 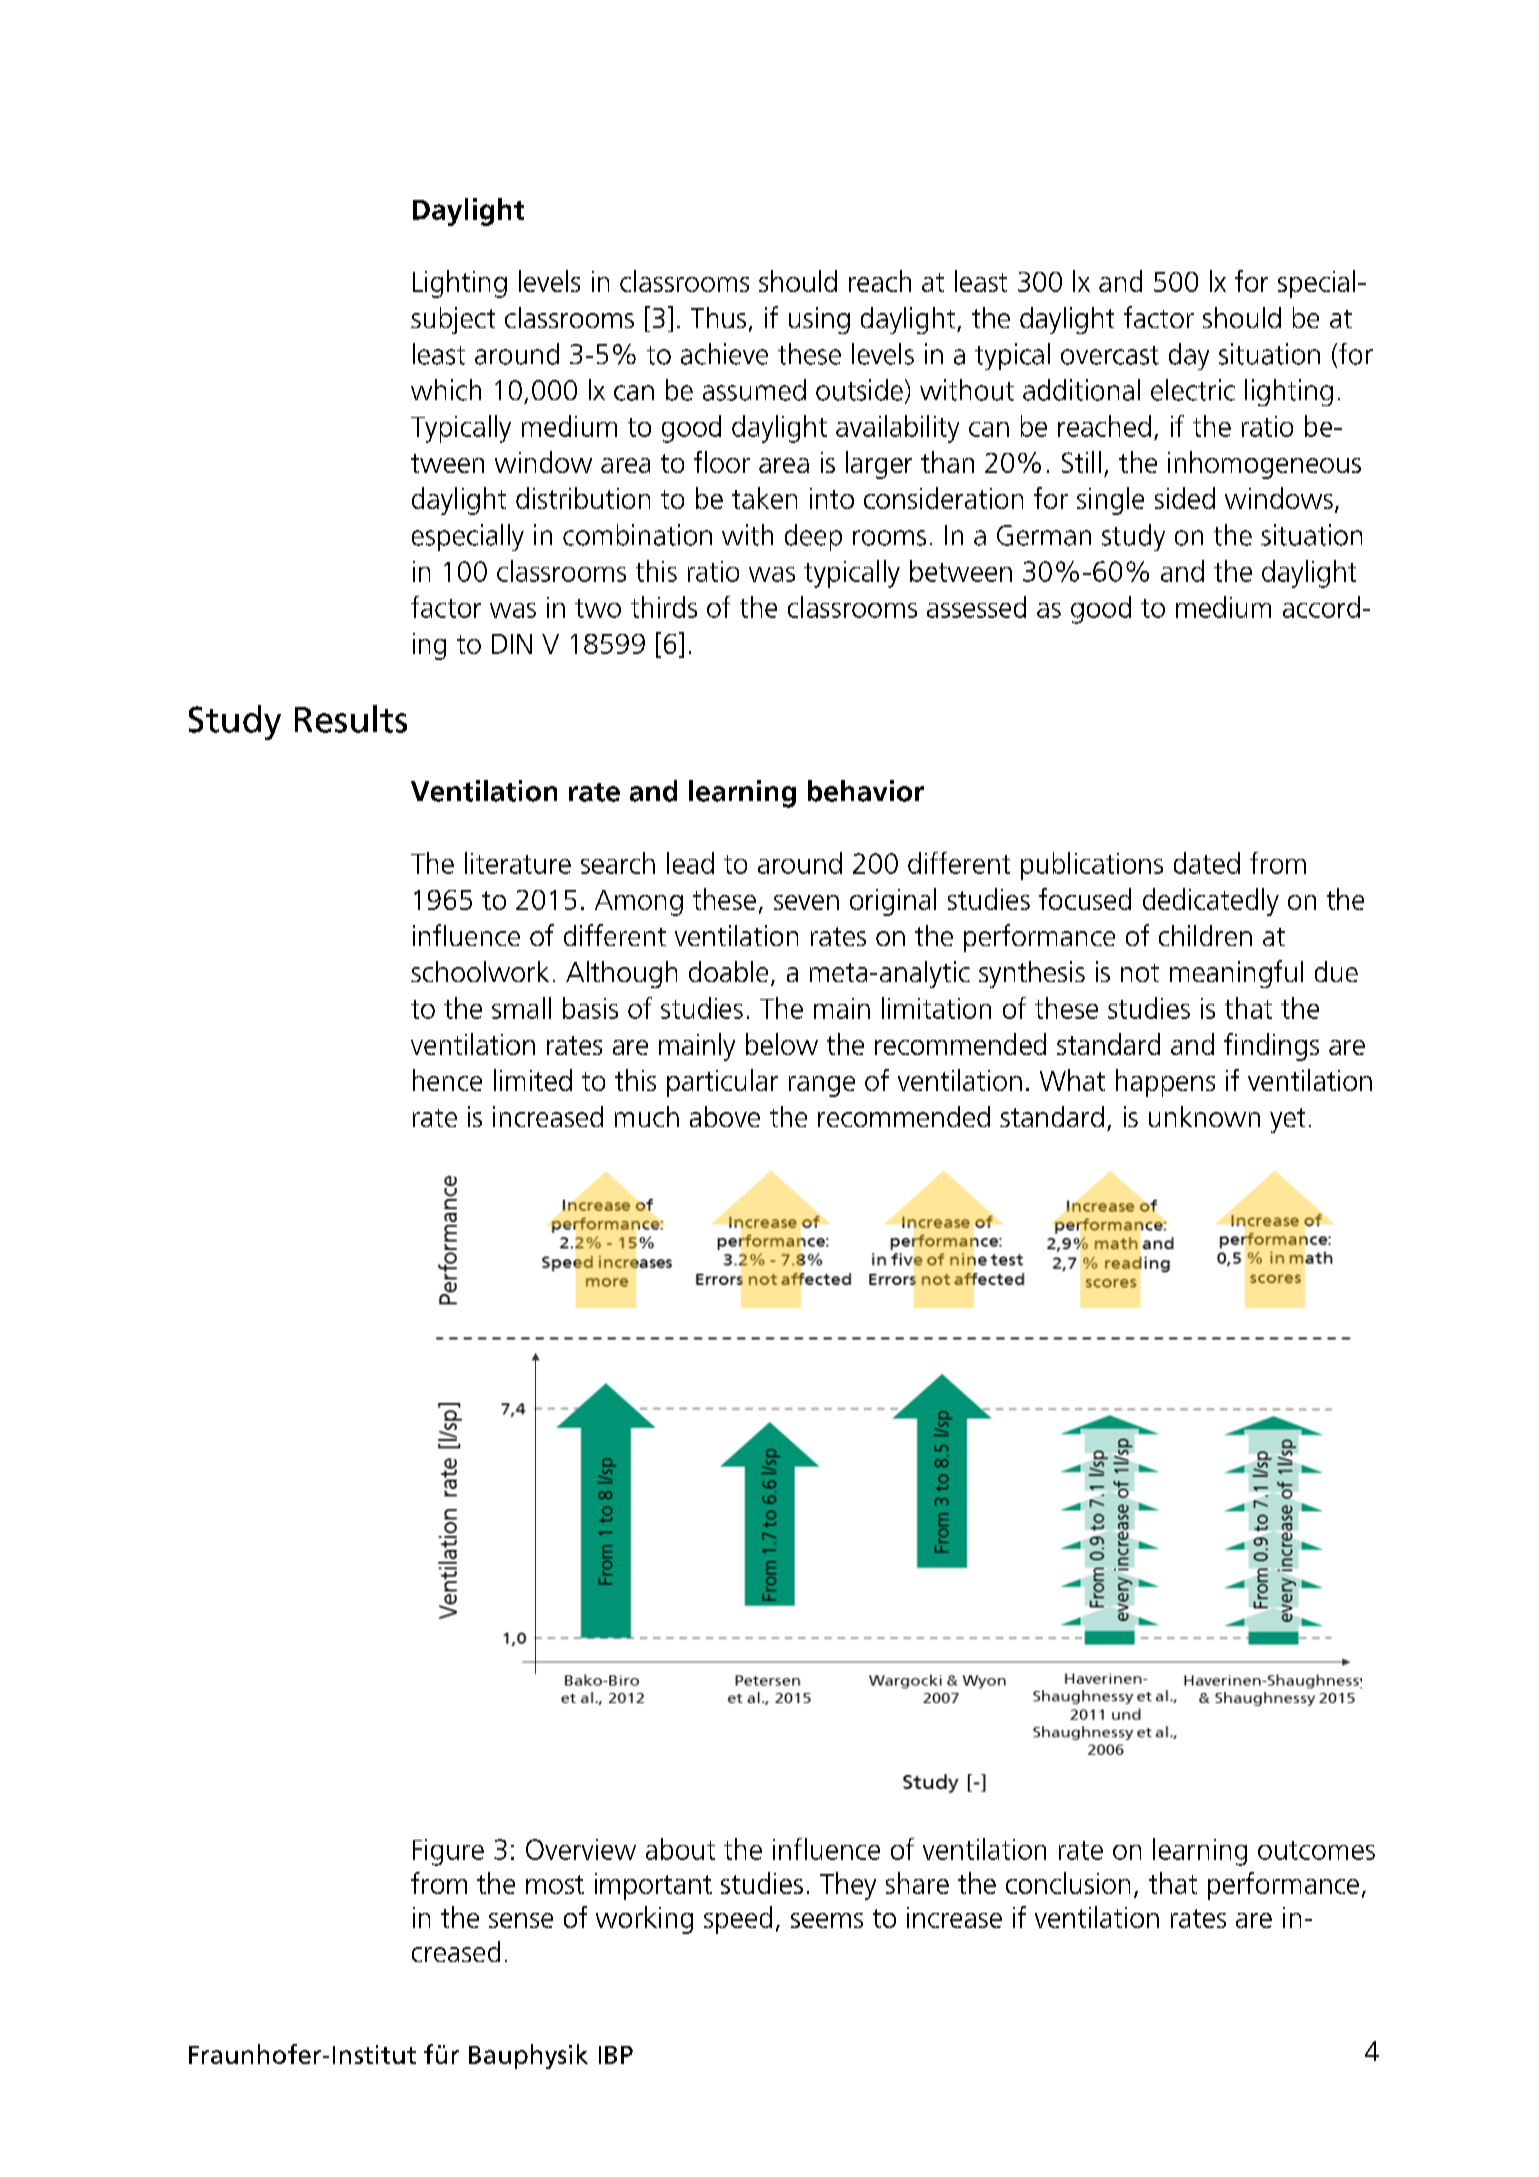 What do you see at coordinates (447, 1080) in the page?
I see `hence` at bounding box center [447, 1080].
